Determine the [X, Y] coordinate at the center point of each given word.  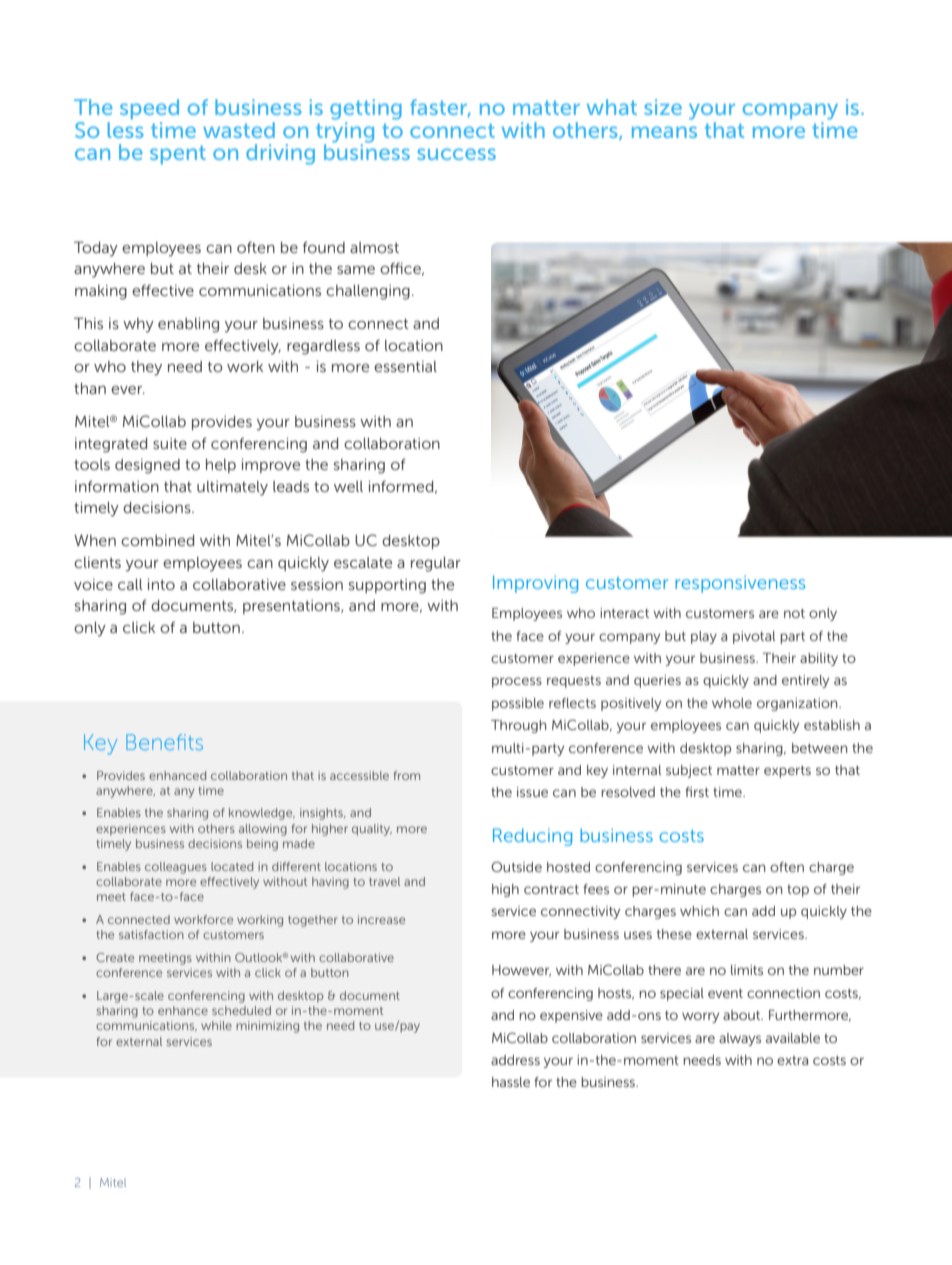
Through [518, 726]
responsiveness [740, 584]
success [456, 154]
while [216, 1025]
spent [178, 155]
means [664, 132]
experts [787, 772]
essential [405, 366]
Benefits [164, 742]
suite [170, 443]
